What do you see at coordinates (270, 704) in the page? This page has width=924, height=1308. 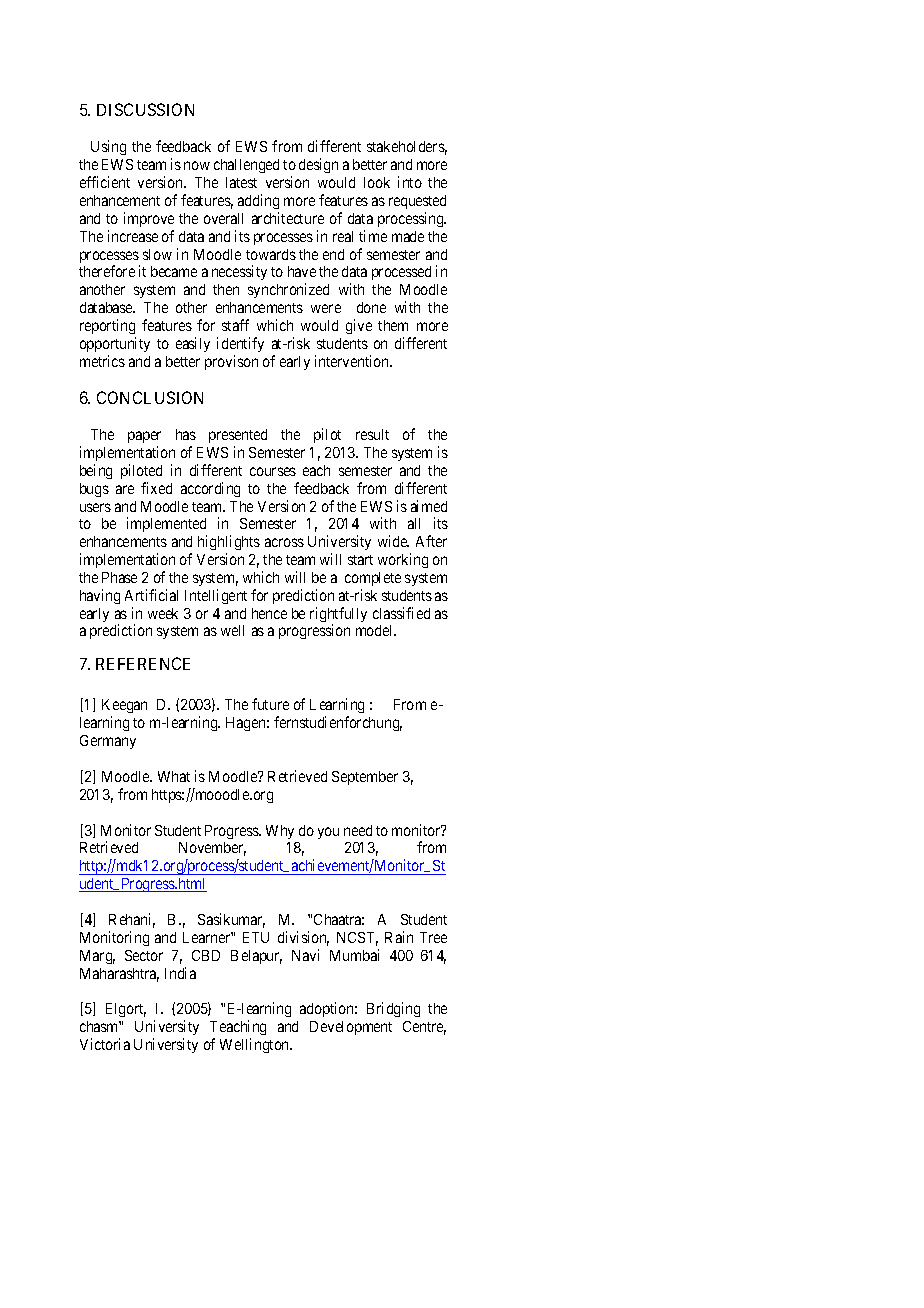 I see `future` at bounding box center [270, 704].
